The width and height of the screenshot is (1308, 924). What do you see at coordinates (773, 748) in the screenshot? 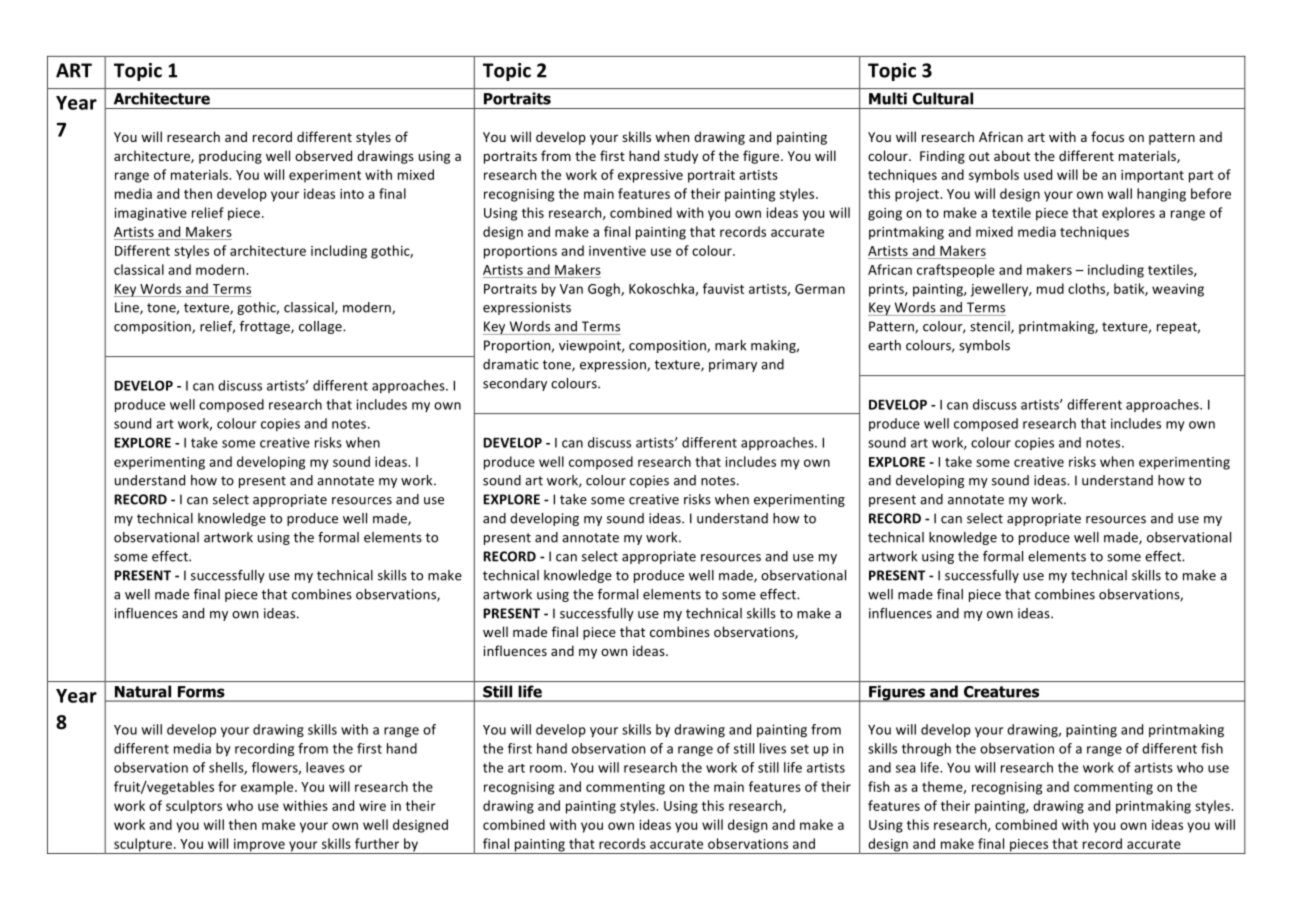
I see `lives` at bounding box center [773, 748].
